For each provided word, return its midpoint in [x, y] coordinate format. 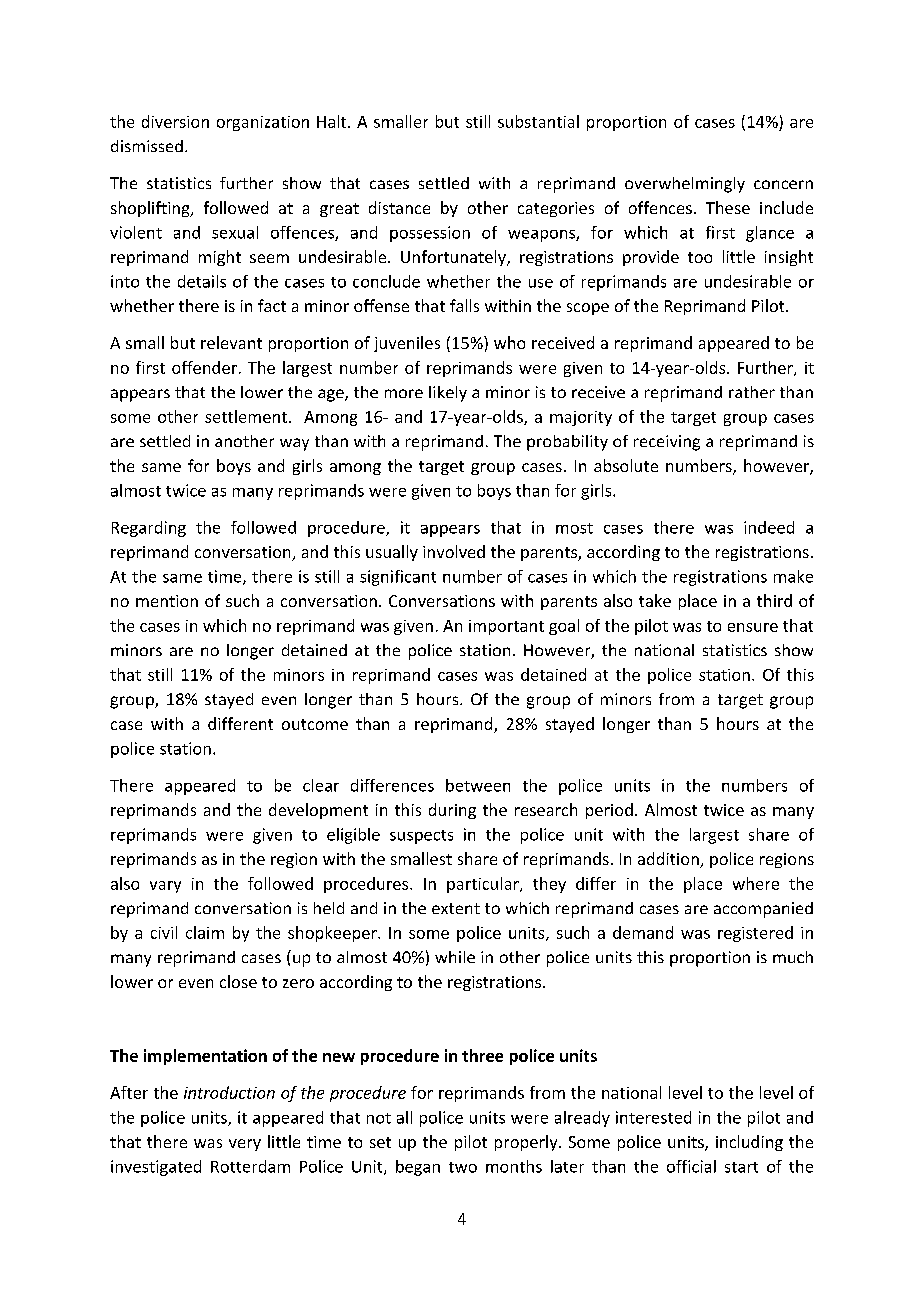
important [506, 627]
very [245, 1145]
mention [167, 601]
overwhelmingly [685, 185]
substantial [538, 121]
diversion [175, 121]
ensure [753, 627]
